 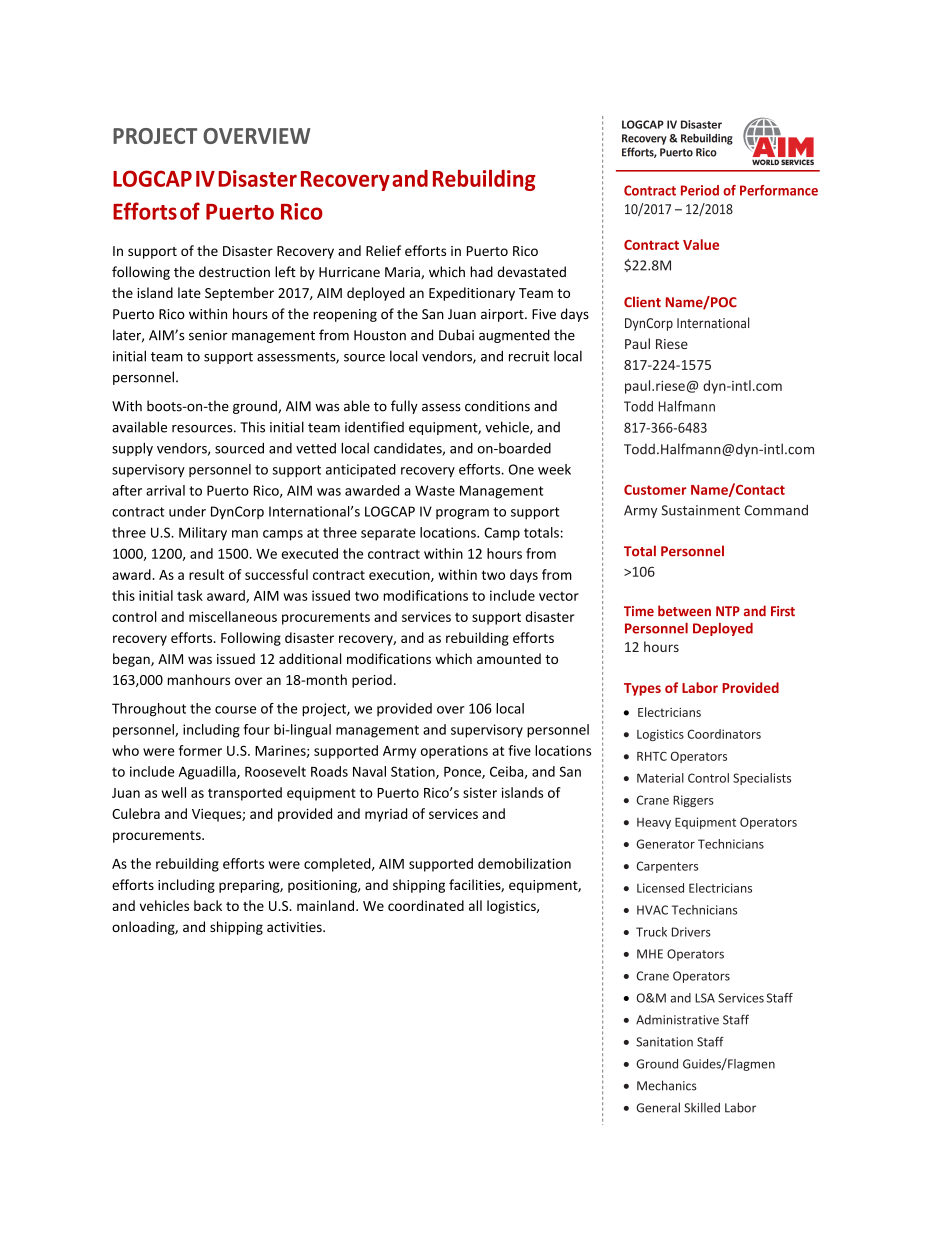 I want to click on Riggers, so click(x=693, y=801).
